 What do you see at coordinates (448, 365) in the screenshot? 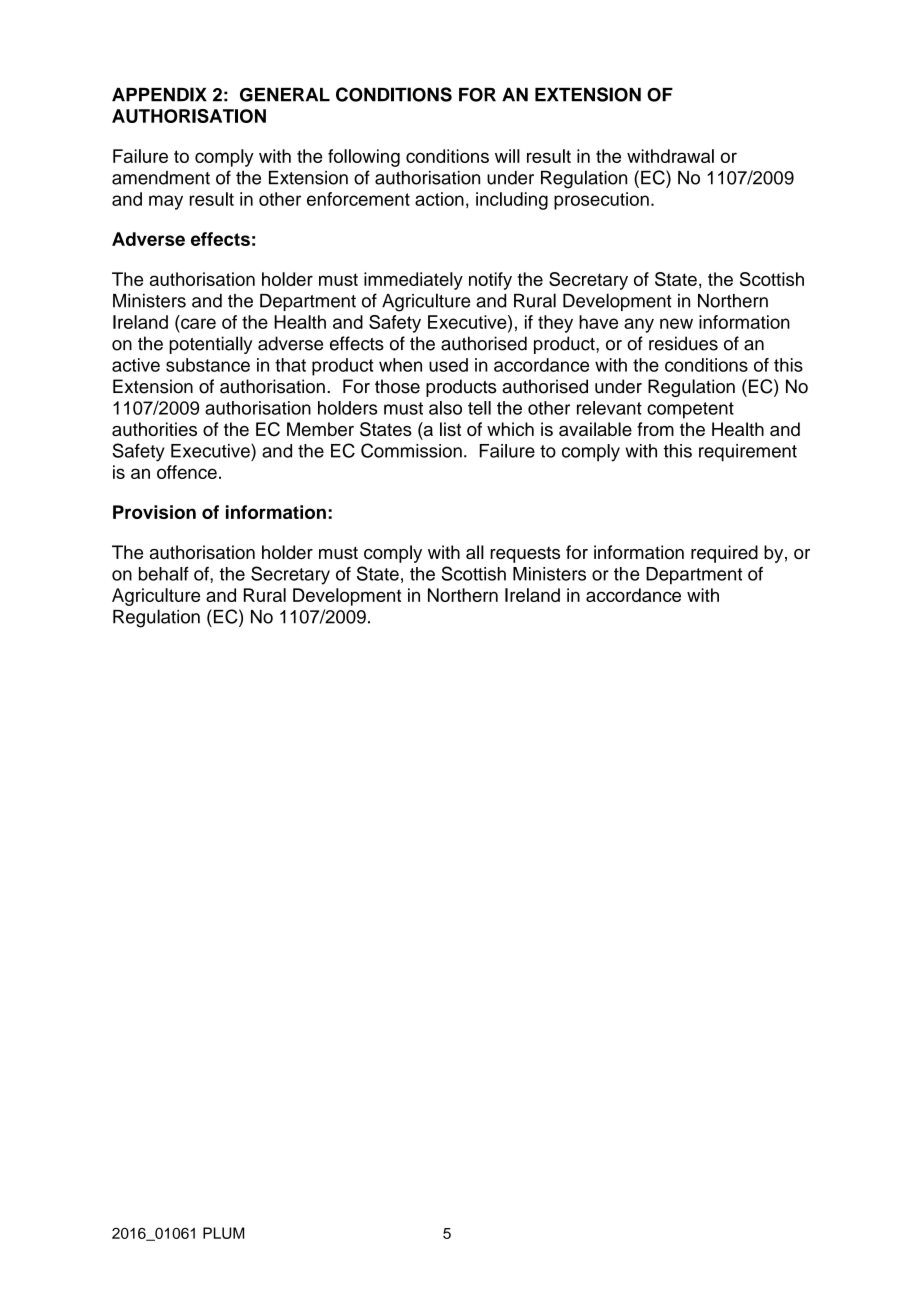
I see `used` at bounding box center [448, 365].
